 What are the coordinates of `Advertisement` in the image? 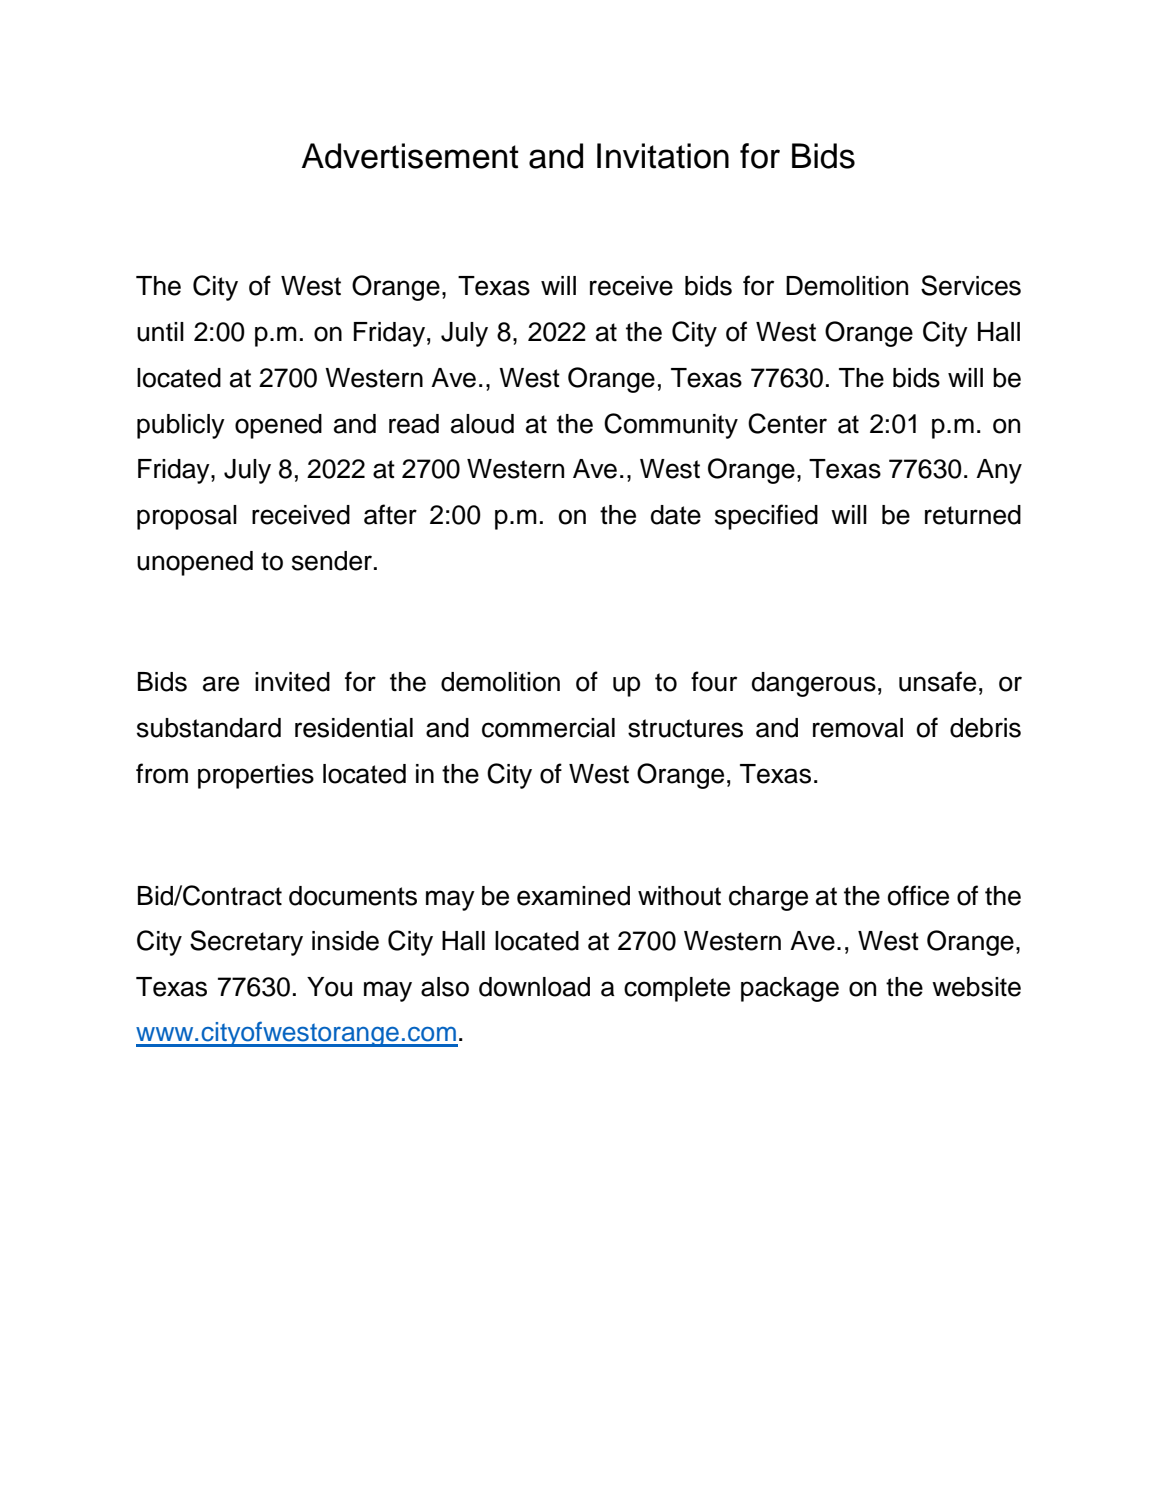 It's located at (410, 156).
